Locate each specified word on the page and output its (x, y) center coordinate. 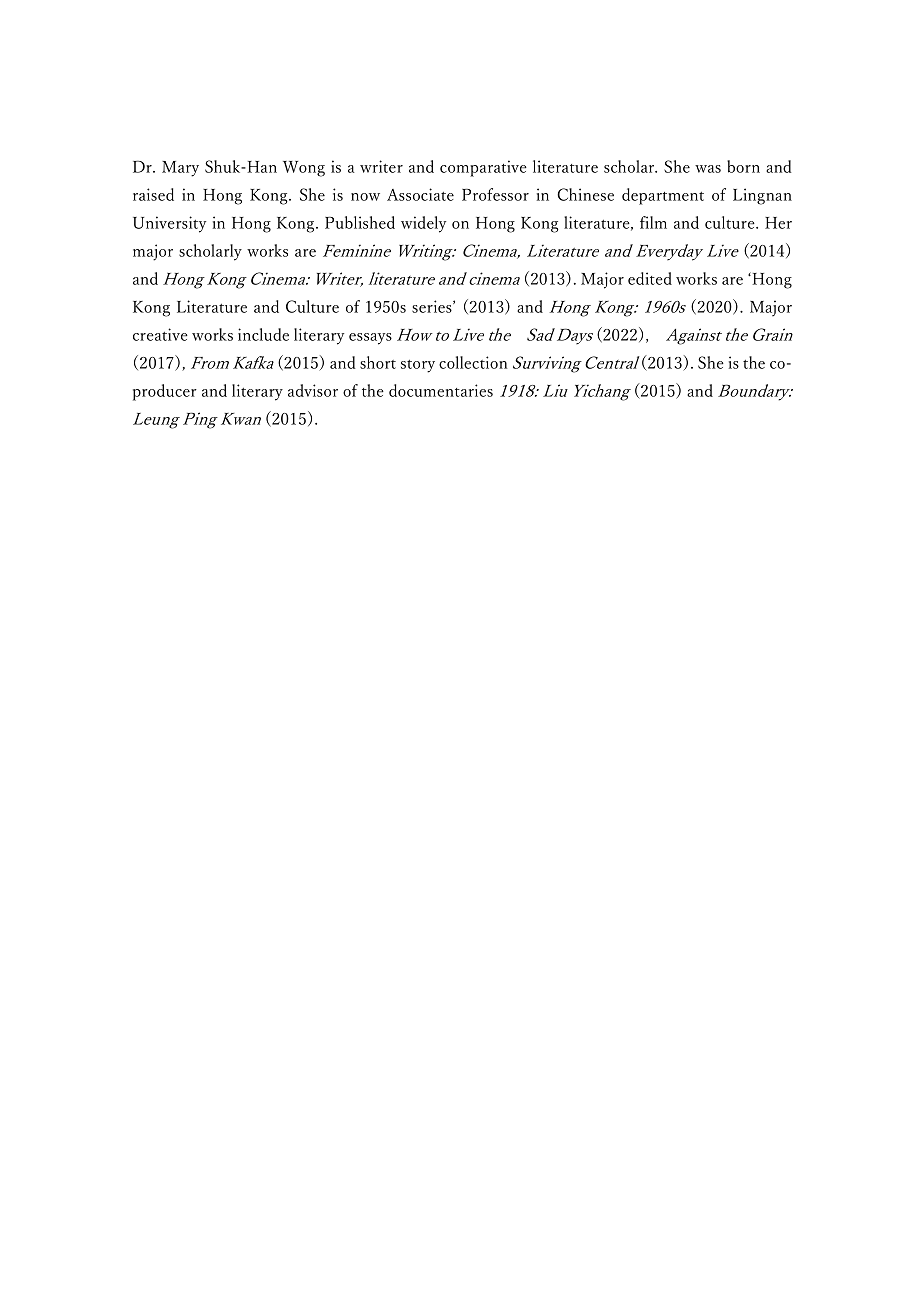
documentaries (441, 390)
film (653, 222)
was (708, 169)
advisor (313, 390)
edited (650, 278)
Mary (180, 169)
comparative (483, 168)
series (433, 306)
